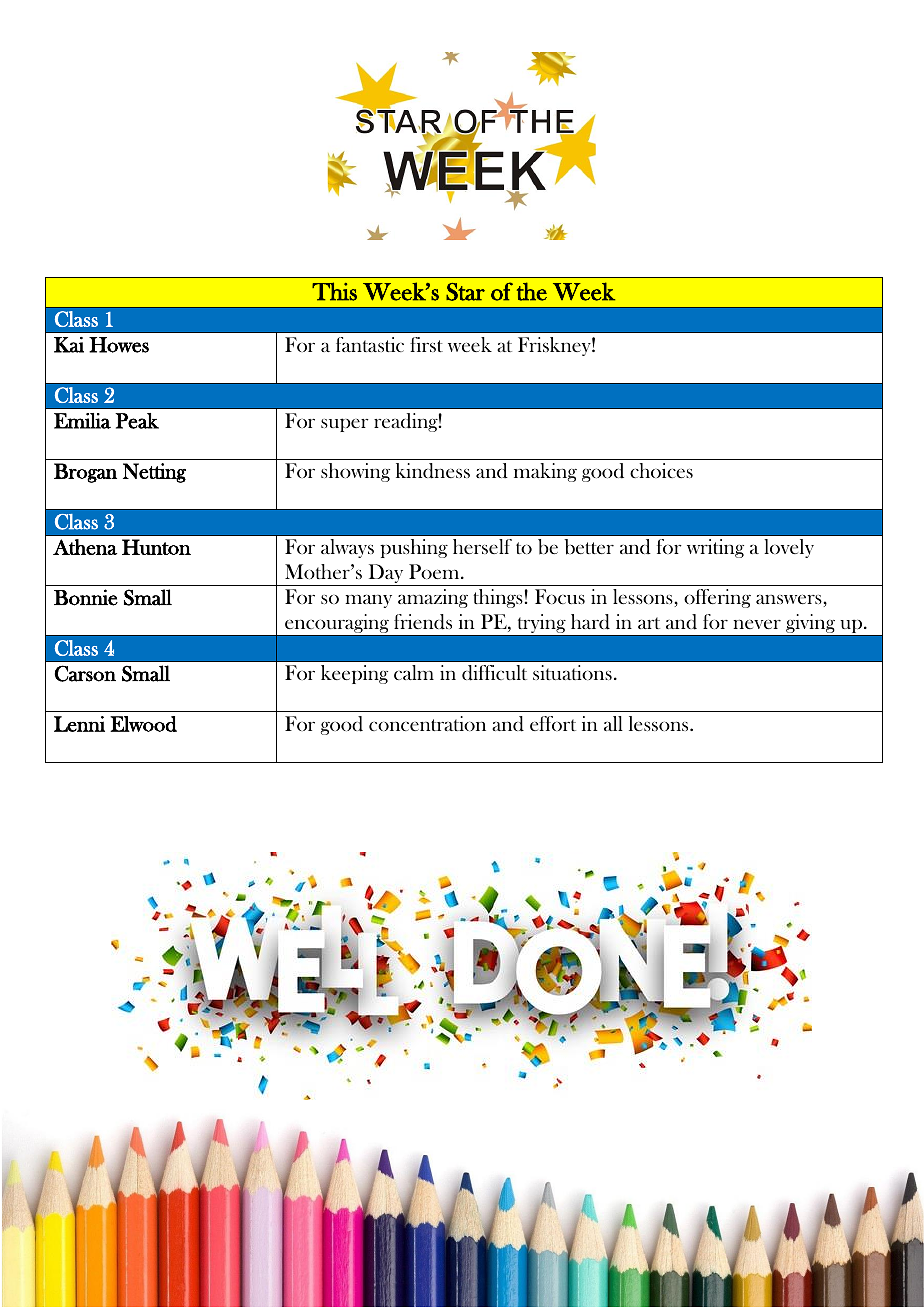 The width and height of the document is (924, 1308). I want to click on Star, so click(465, 292).
